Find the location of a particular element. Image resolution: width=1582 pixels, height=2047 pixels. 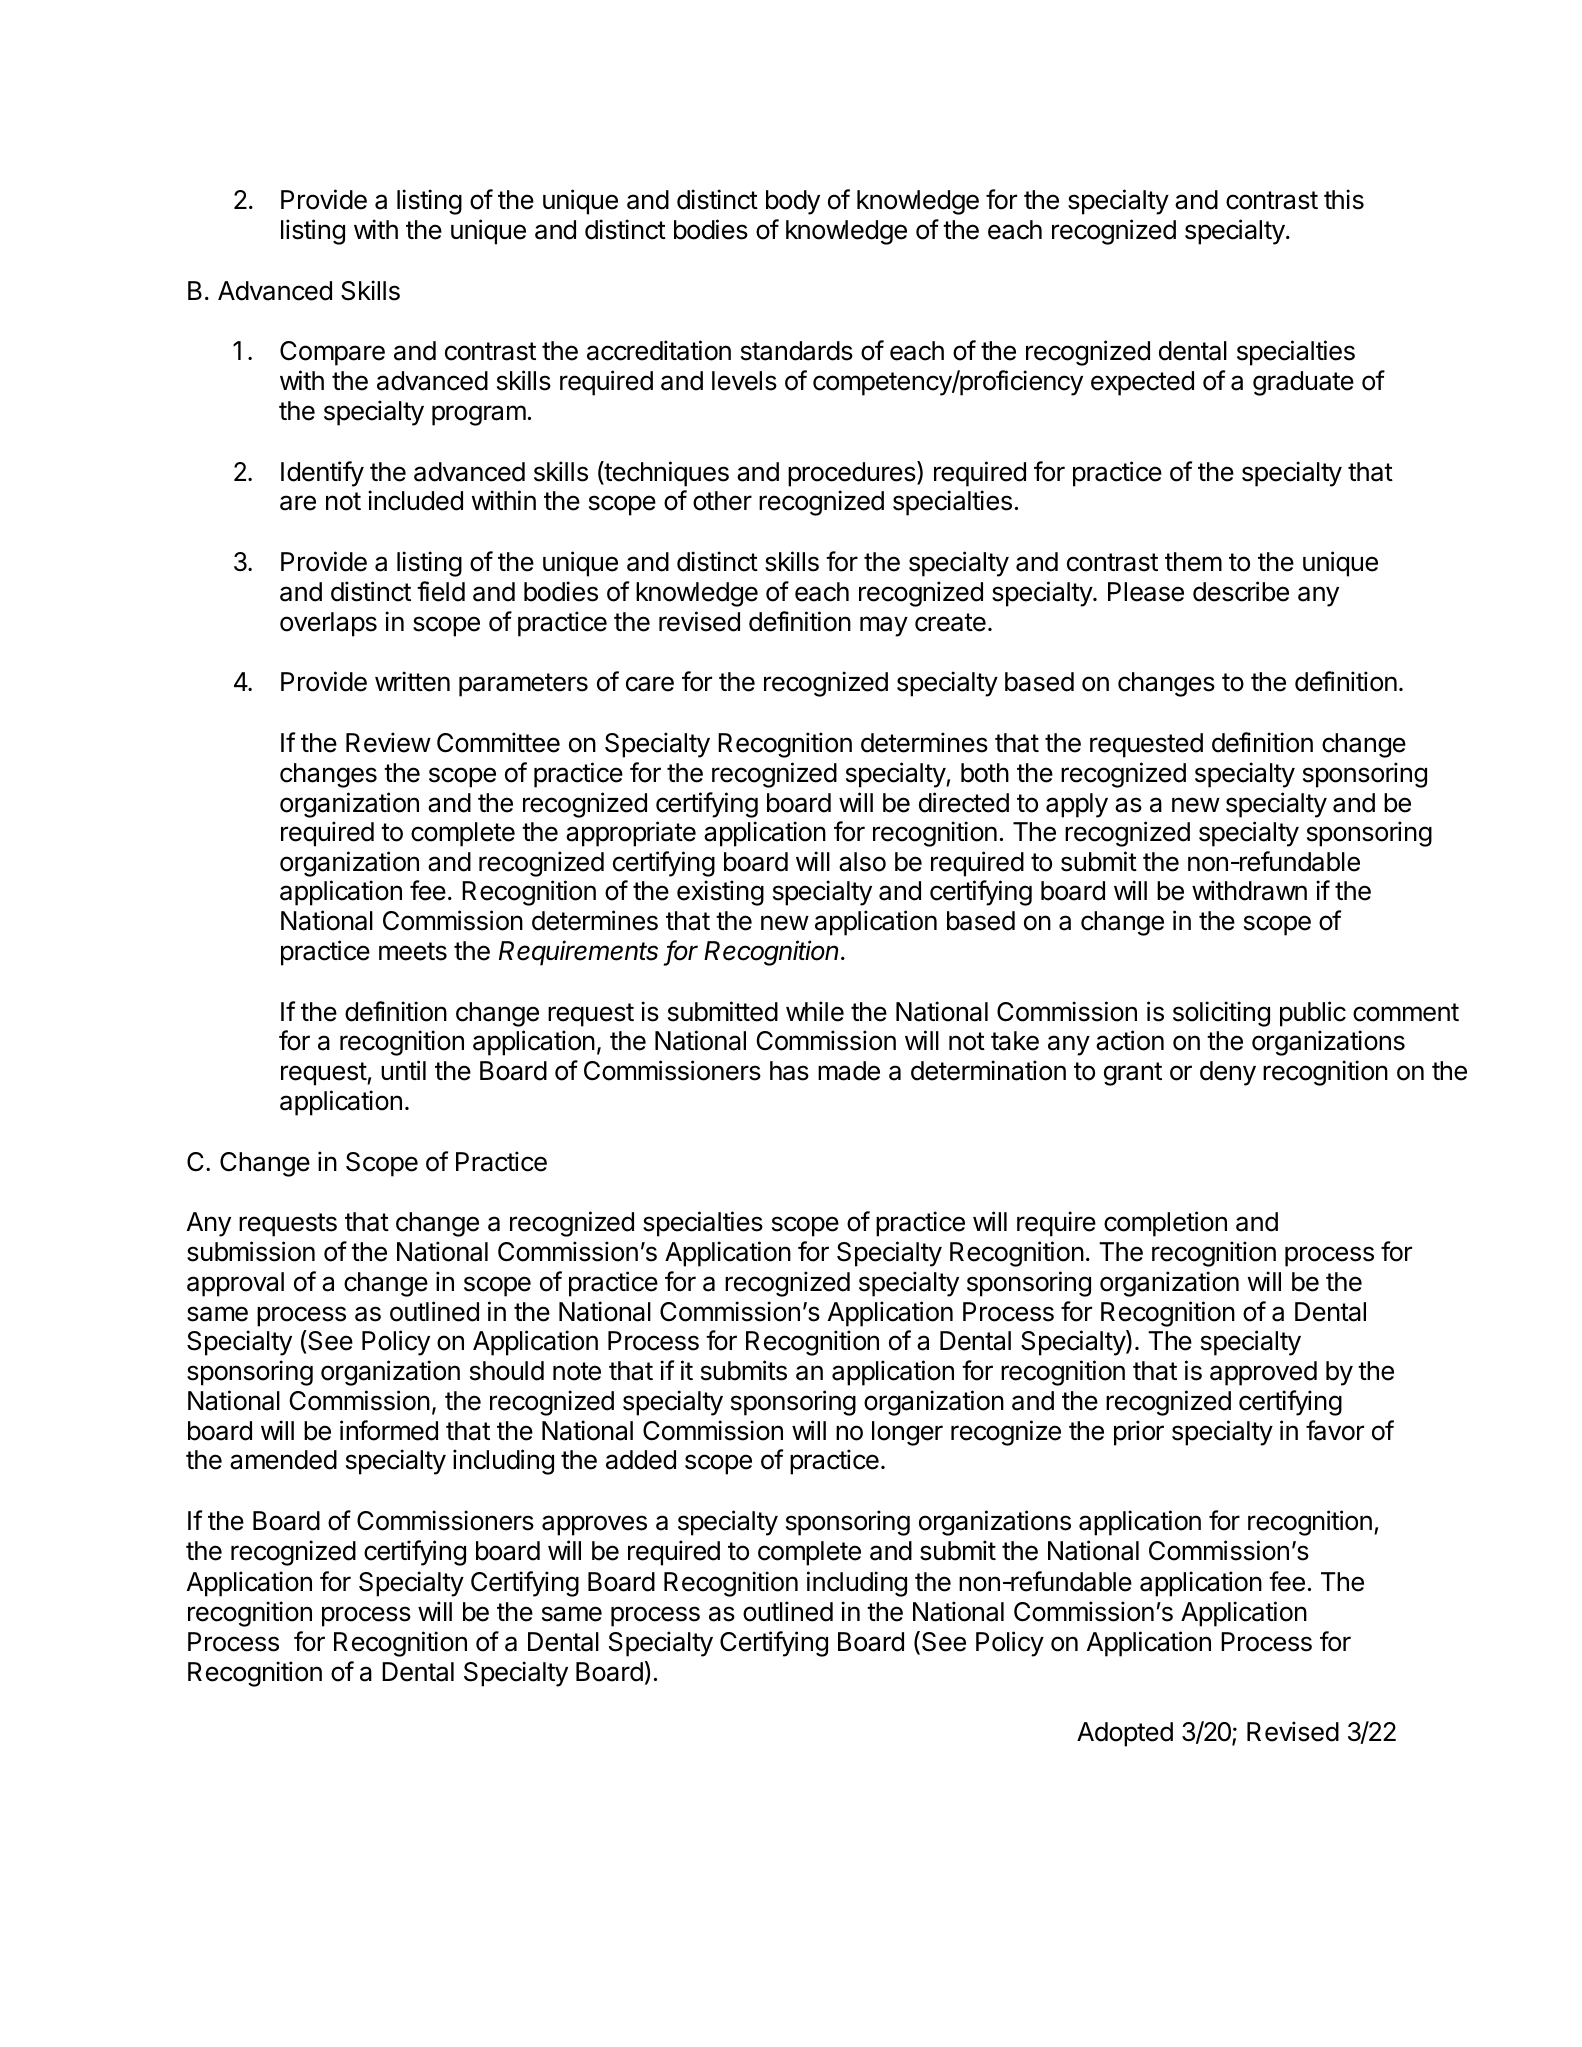

soliciting is located at coordinates (1221, 1014).
